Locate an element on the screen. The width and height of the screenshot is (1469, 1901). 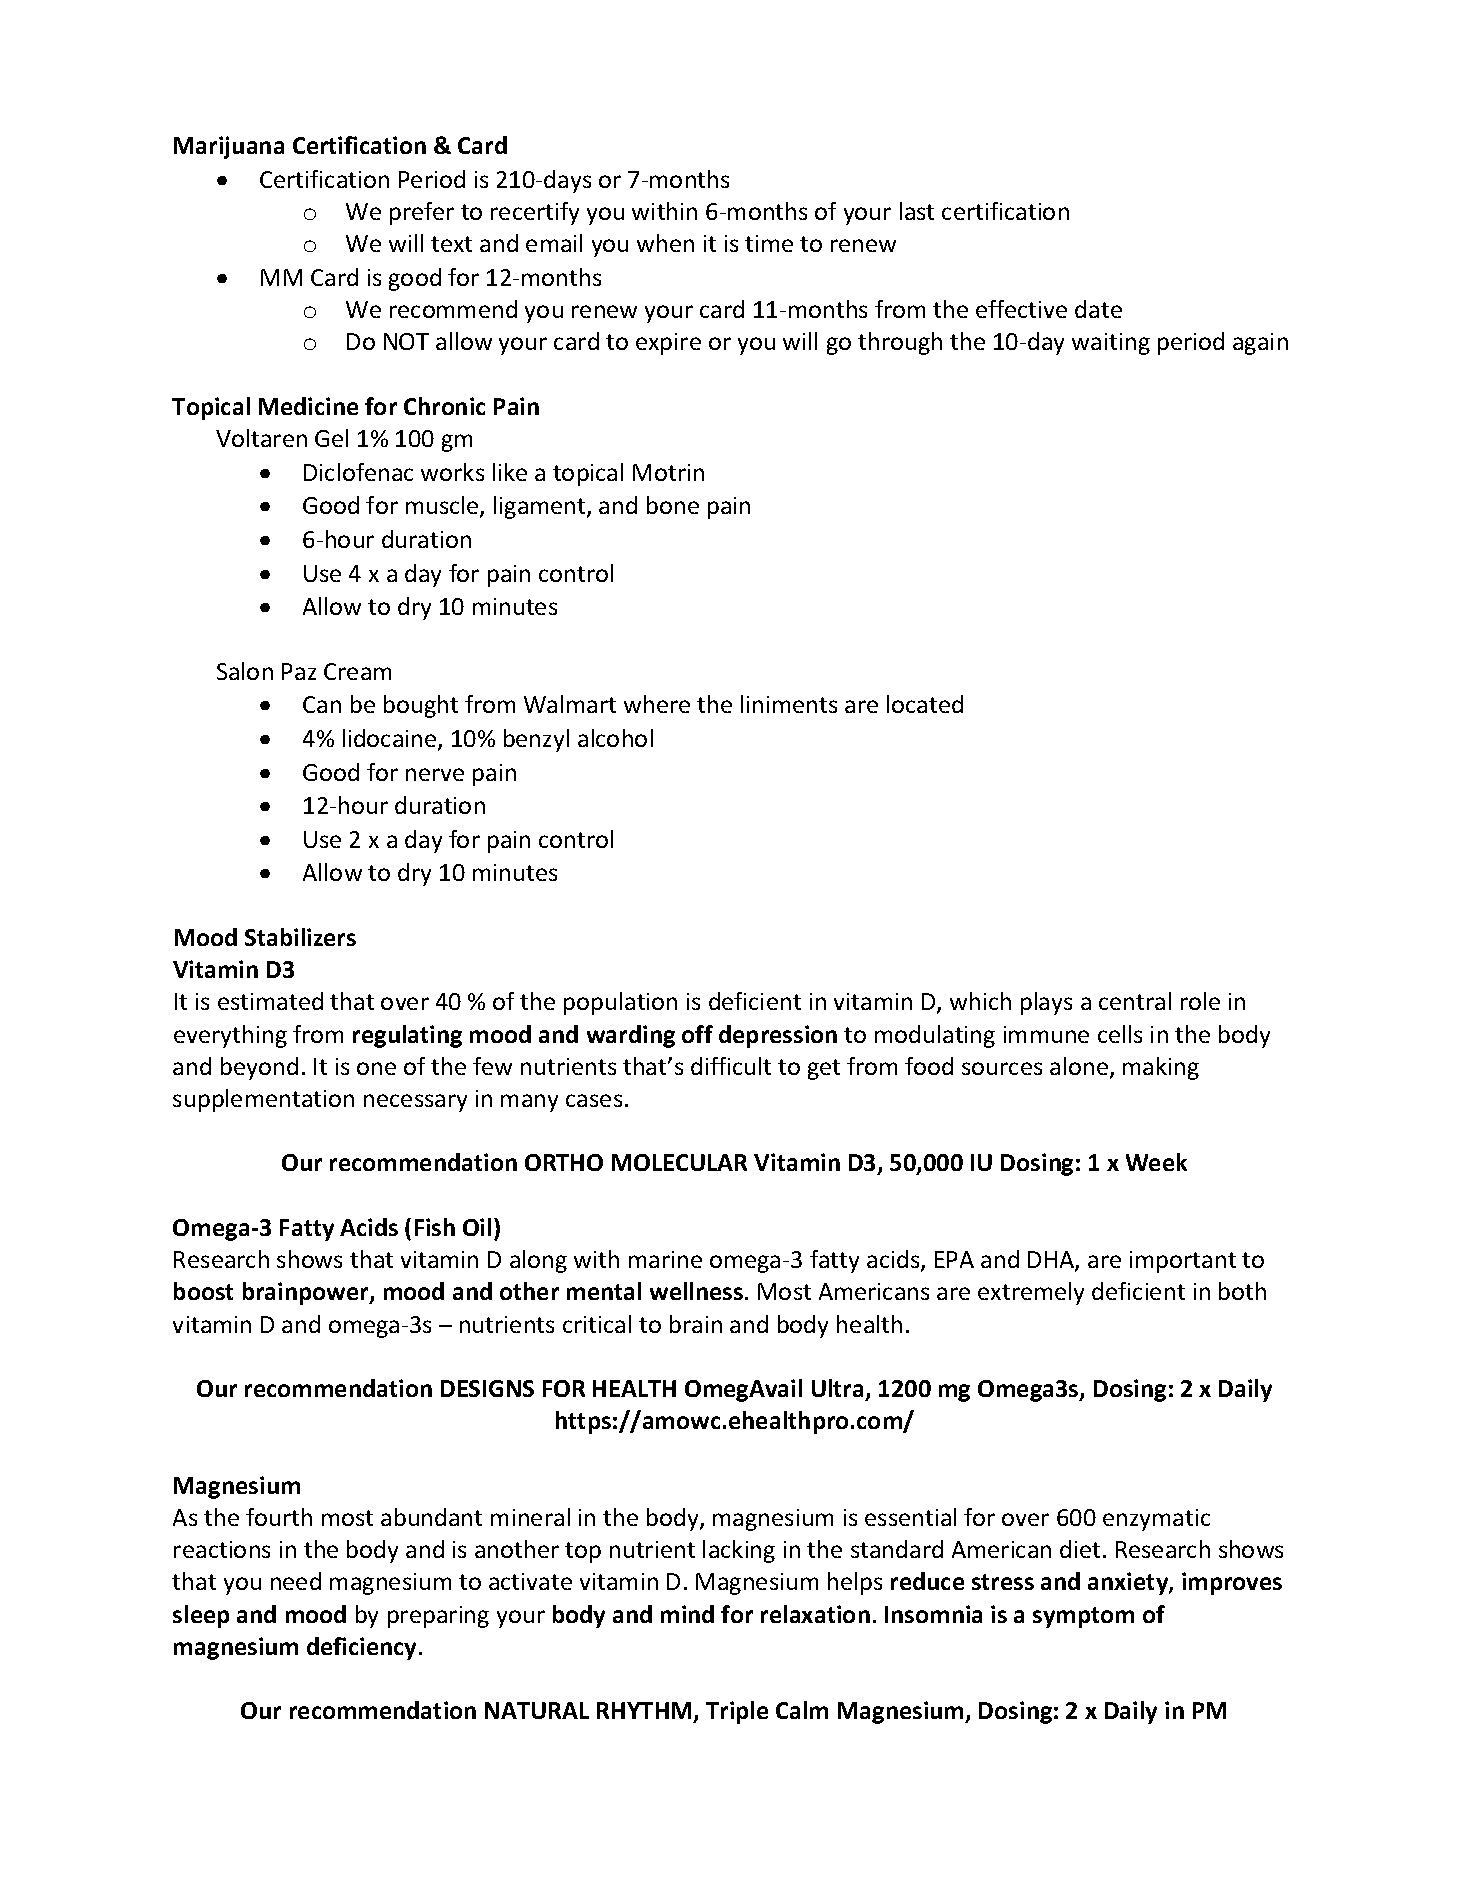
off is located at coordinates (697, 1034).
